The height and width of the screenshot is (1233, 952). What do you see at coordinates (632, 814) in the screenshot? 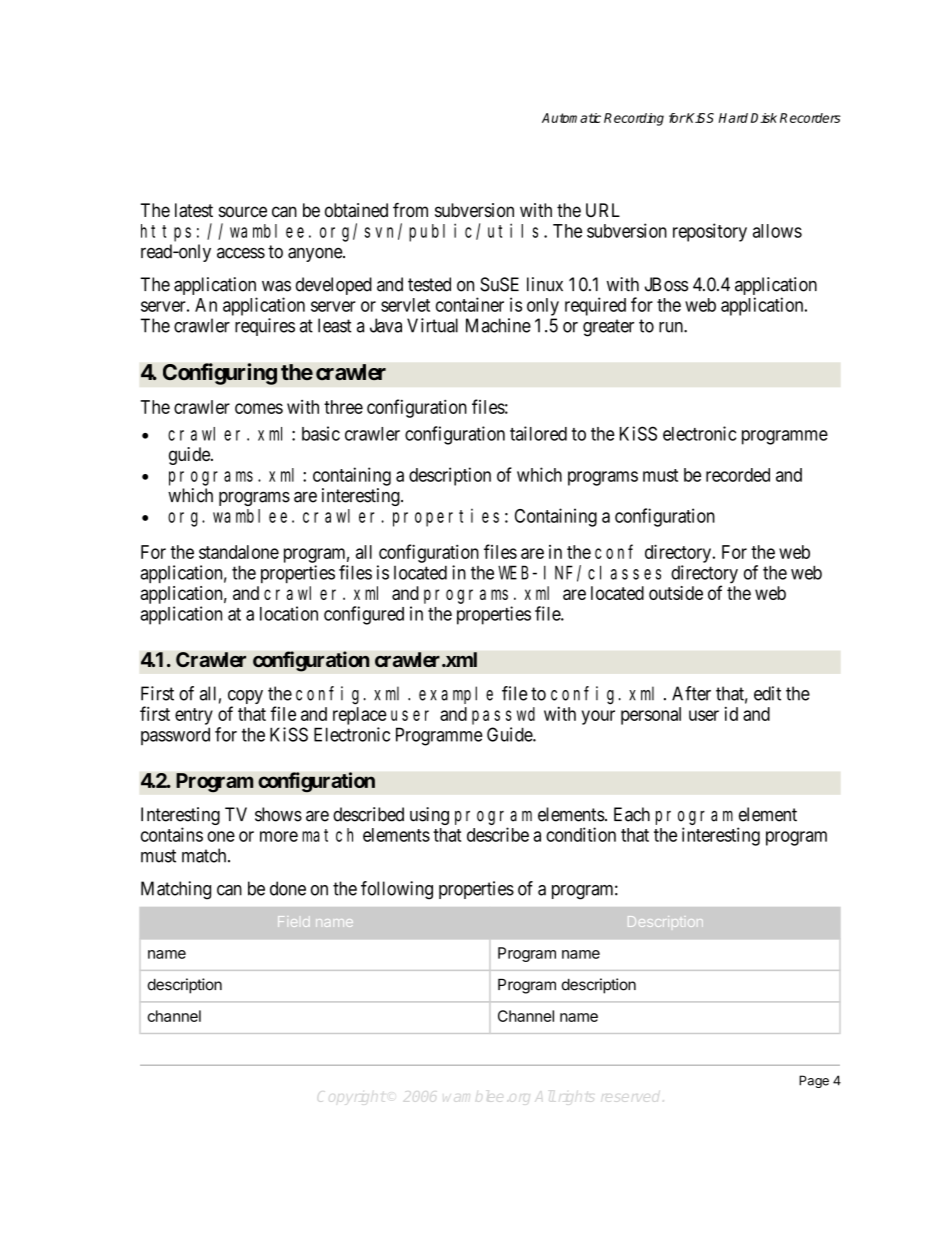
I see `Each` at bounding box center [632, 814].
